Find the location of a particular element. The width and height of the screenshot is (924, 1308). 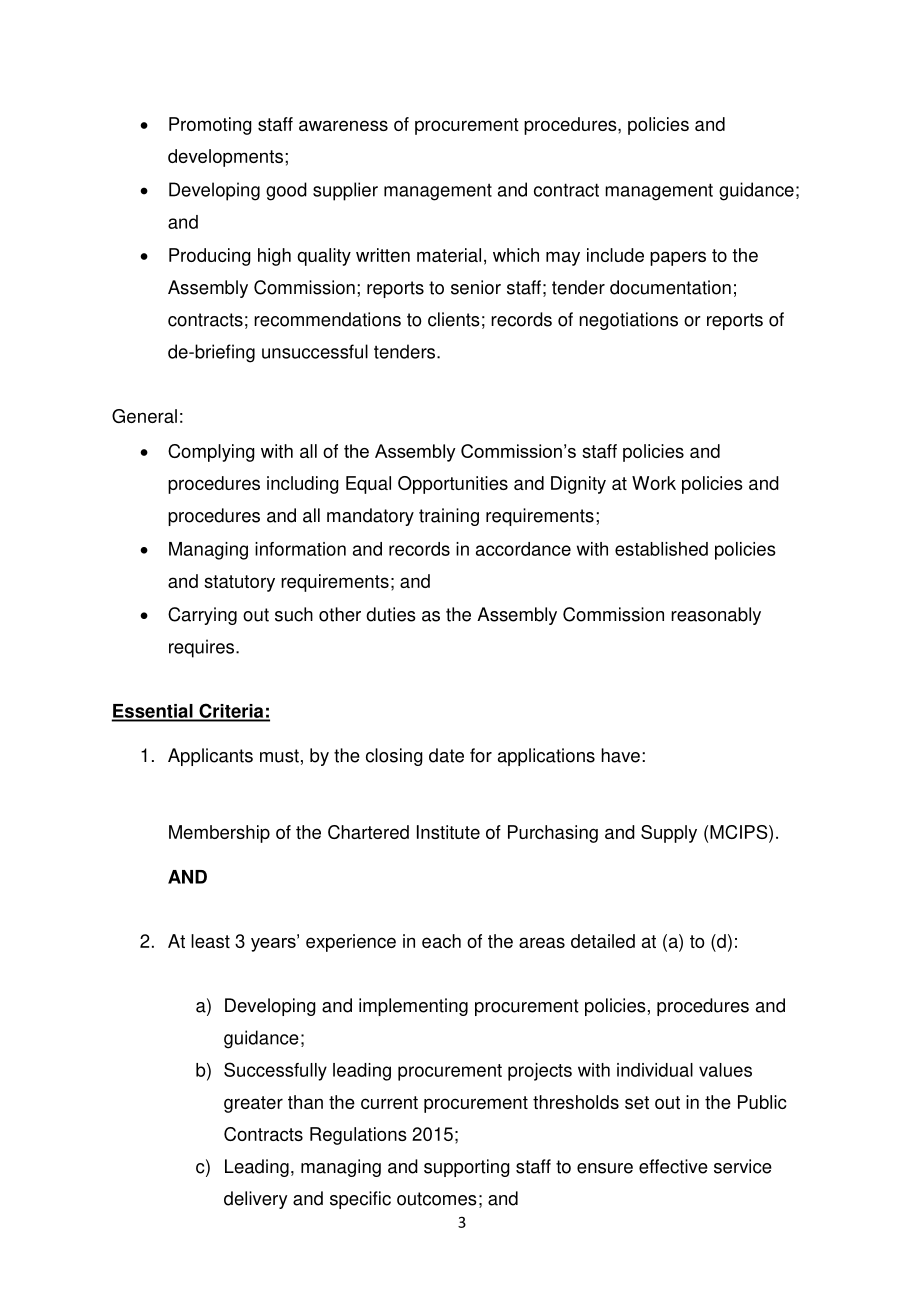

material is located at coordinates (449, 255).
